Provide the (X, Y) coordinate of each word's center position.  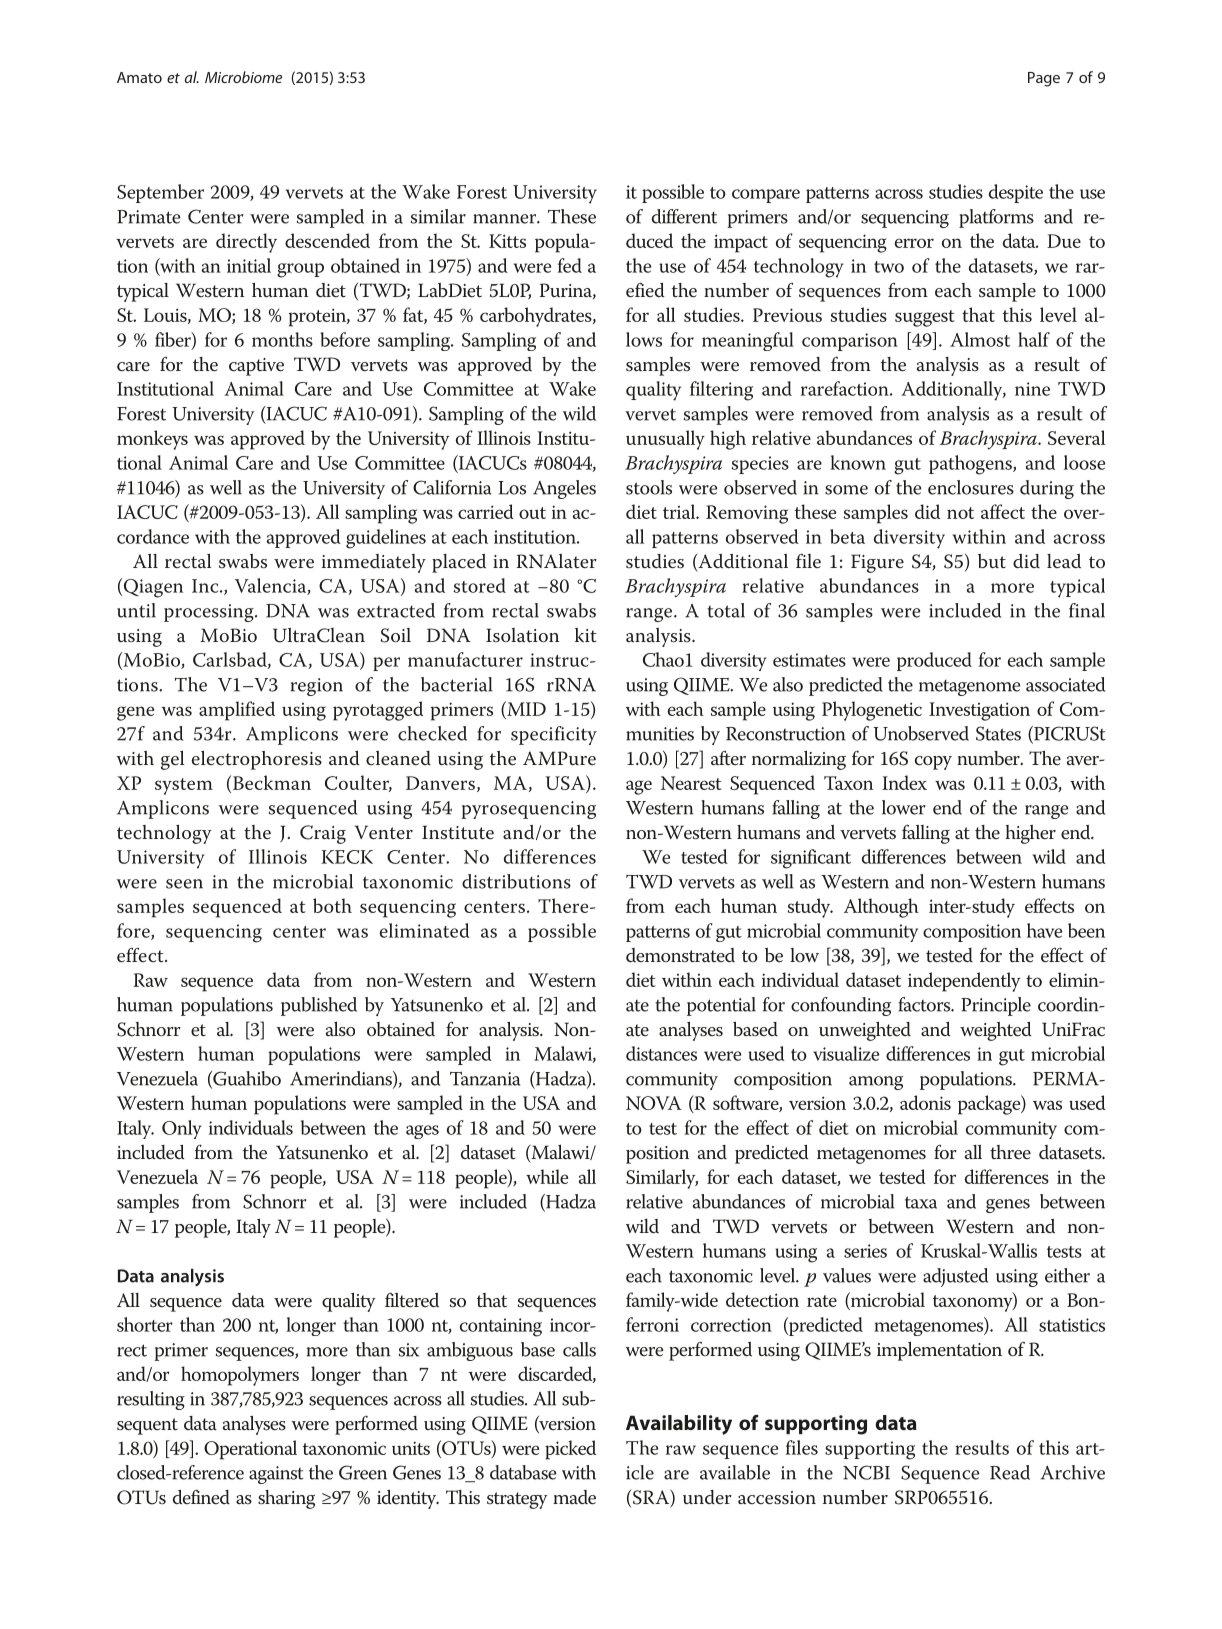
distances (661, 1053)
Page (1044, 79)
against (276, 1475)
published (319, 1006)
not (960, 513)
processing (210, 613)
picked (570, 1450)
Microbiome (243, 77)
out (532, 513)
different (684, 216)
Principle (996, 1006)
